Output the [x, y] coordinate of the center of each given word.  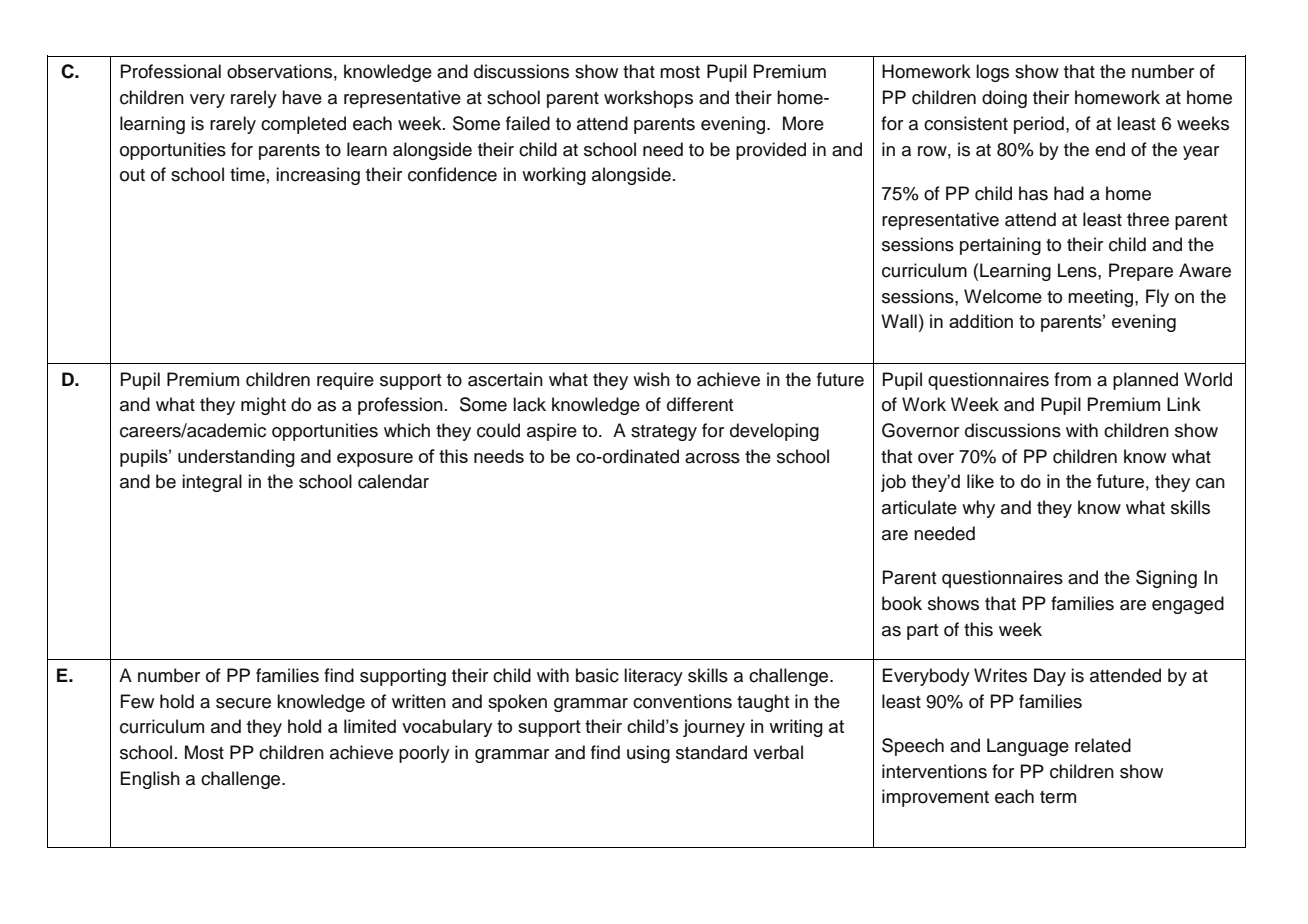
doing [1004, 99]
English [150, 780]
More [803, 123]
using [648, 754]
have [302, 97]
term [1058, 797]
